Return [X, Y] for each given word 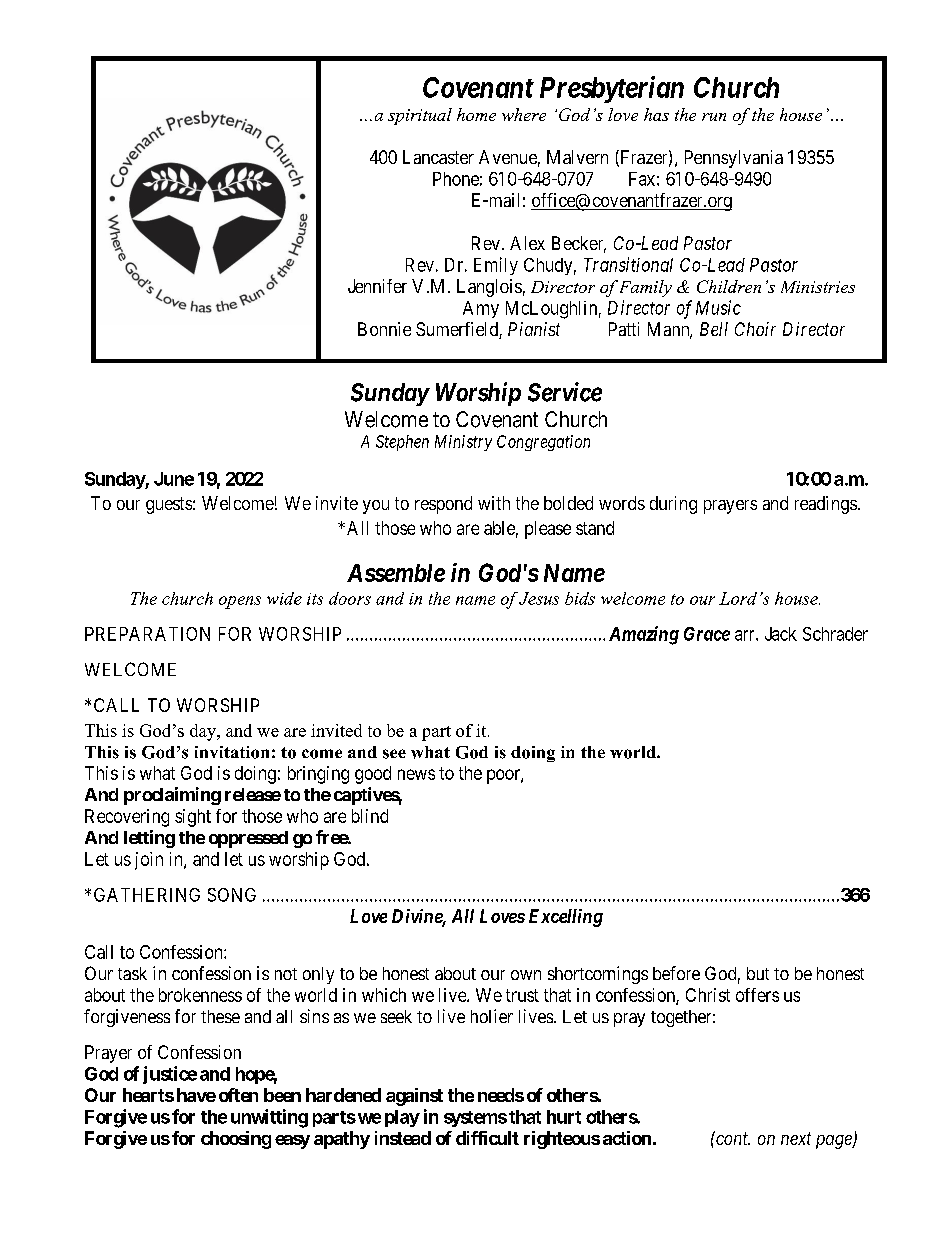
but [758, 973]
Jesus [539, 598]
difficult [487, 1138]
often [238, 1095]
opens [240, 602]
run [714, 117]
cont [732, 1138]
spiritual [420, 116]
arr [746, 635]
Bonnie [384, 329]
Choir [755, 329]
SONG [232, 895]
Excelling [566, 918]
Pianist [534, 329]
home [476, 114]
